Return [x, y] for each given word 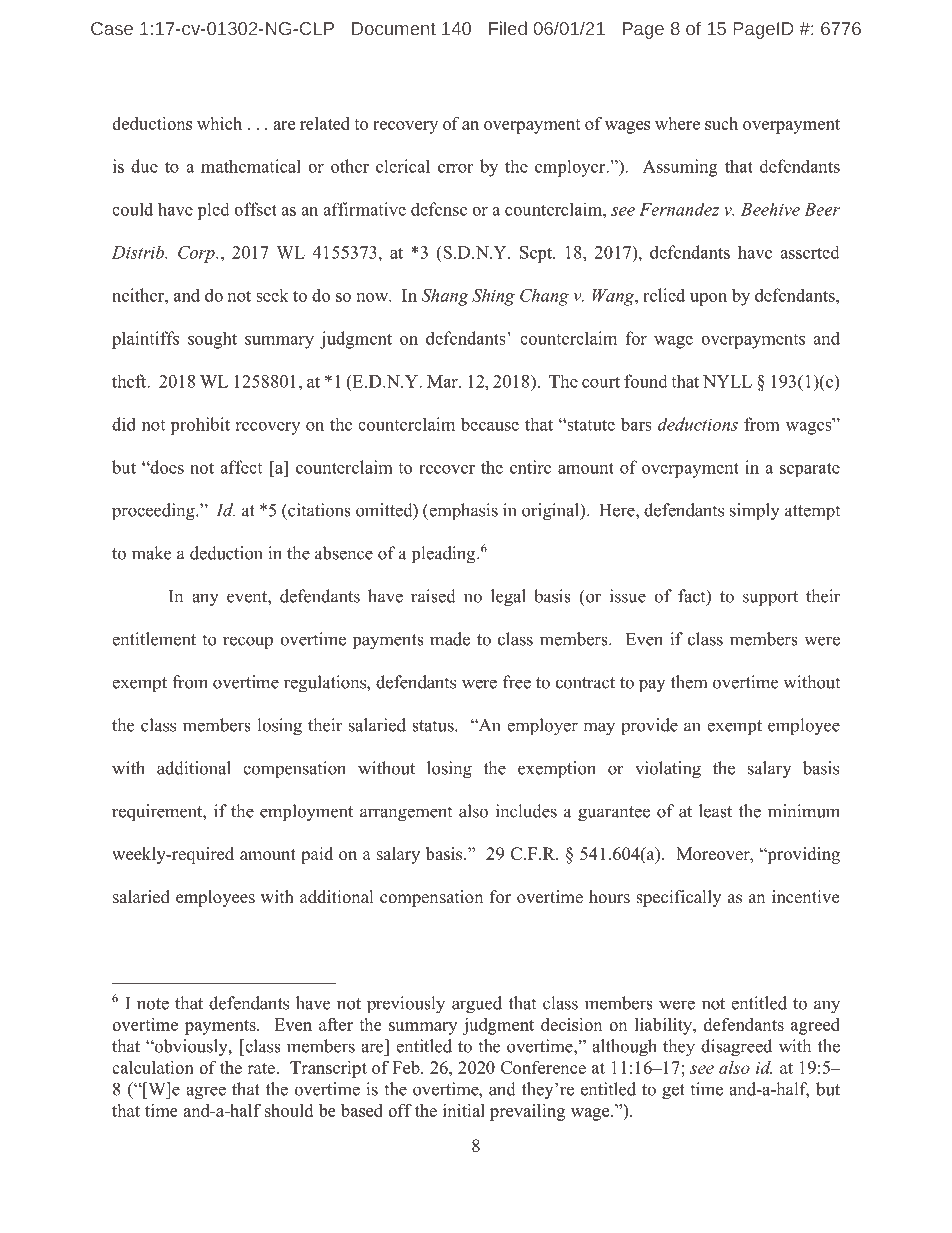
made [450, 639]
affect [241, 467]
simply [755, 512]
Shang [445, 297]
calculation [153, 1067]
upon [708, 299]
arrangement [406, 814]
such [721, 123]
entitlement [154, 639]
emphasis [462, 511]
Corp [197, 254]
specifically [678, 898]
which [219, 123]
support [770, 598]
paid [317, 855]
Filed [508, 28]
